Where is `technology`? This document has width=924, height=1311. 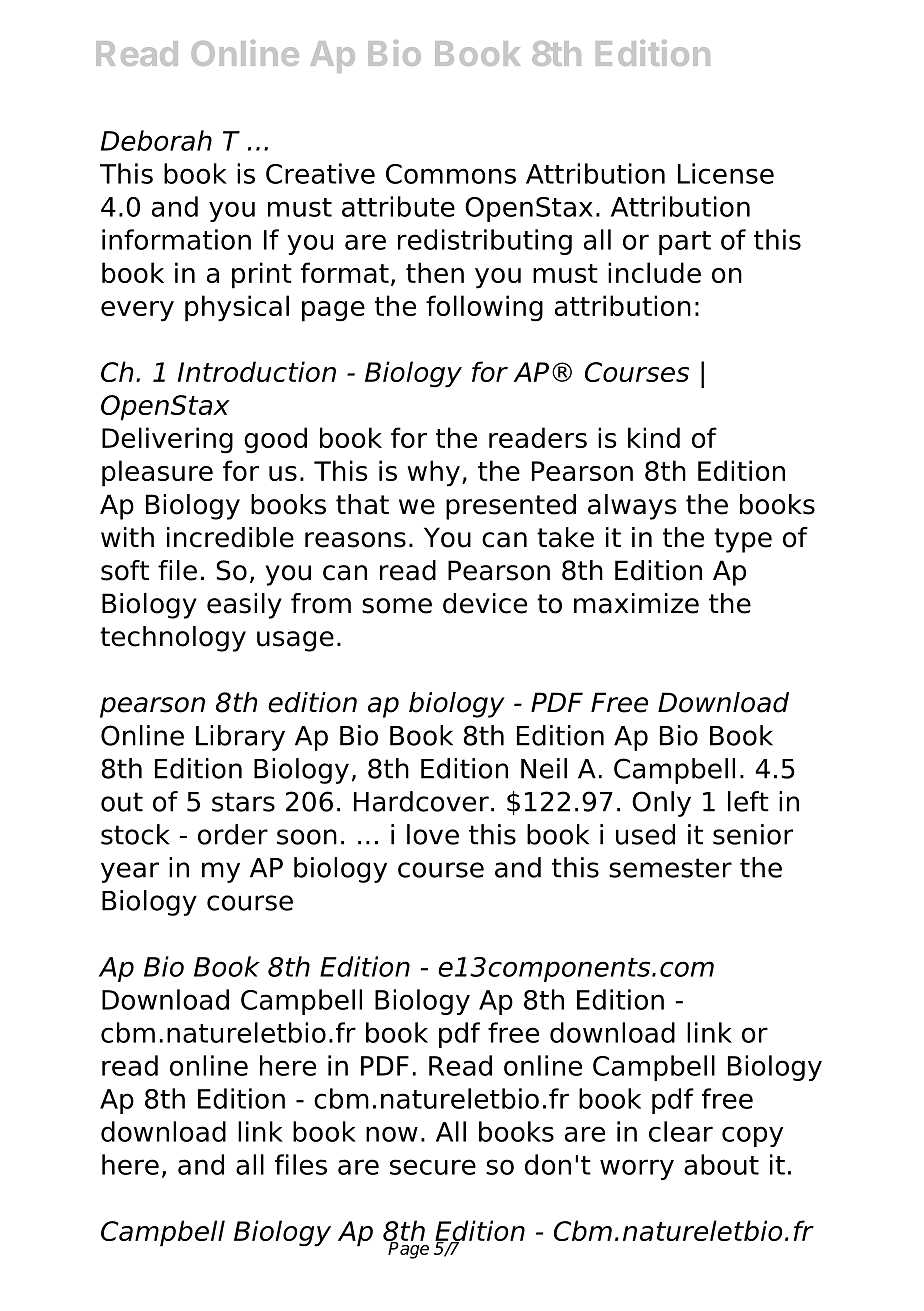
technology is located at coordinates (173, 639).
